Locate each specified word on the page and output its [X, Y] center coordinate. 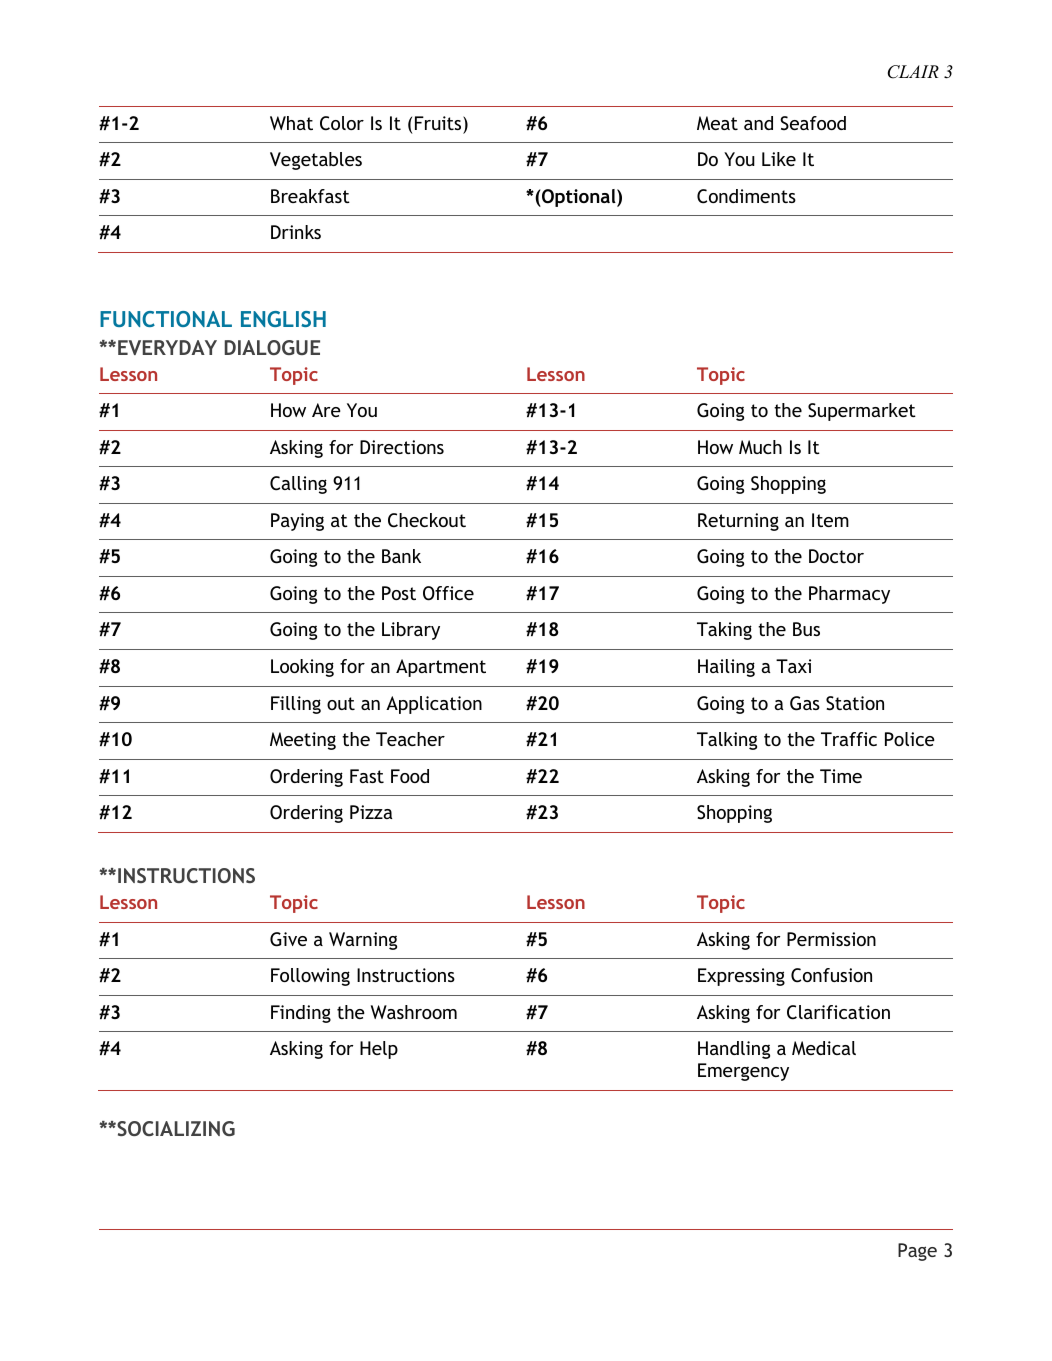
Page [917, 1252]
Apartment [441, 668]
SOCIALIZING [175, 1128]
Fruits [439, 123]
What [291, 123]
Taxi [793, 666]
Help [379, 1050]
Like [779, 159]
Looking [302, 668]
